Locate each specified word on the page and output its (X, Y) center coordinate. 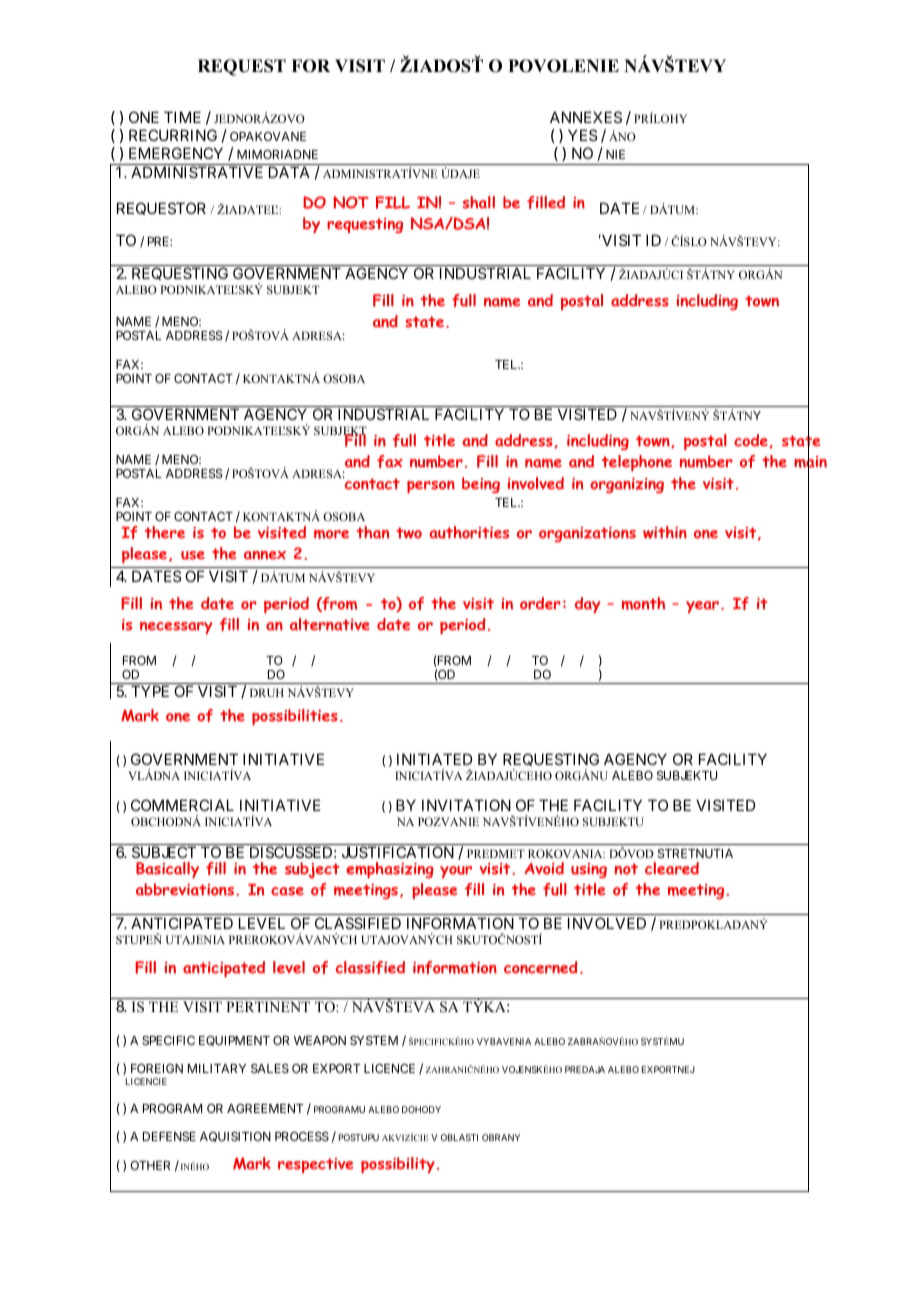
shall (479, 202)
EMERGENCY (176, 153)
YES (582, 135)
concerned (540, 967)
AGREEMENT (265, 1108)
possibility (398, 1165)
